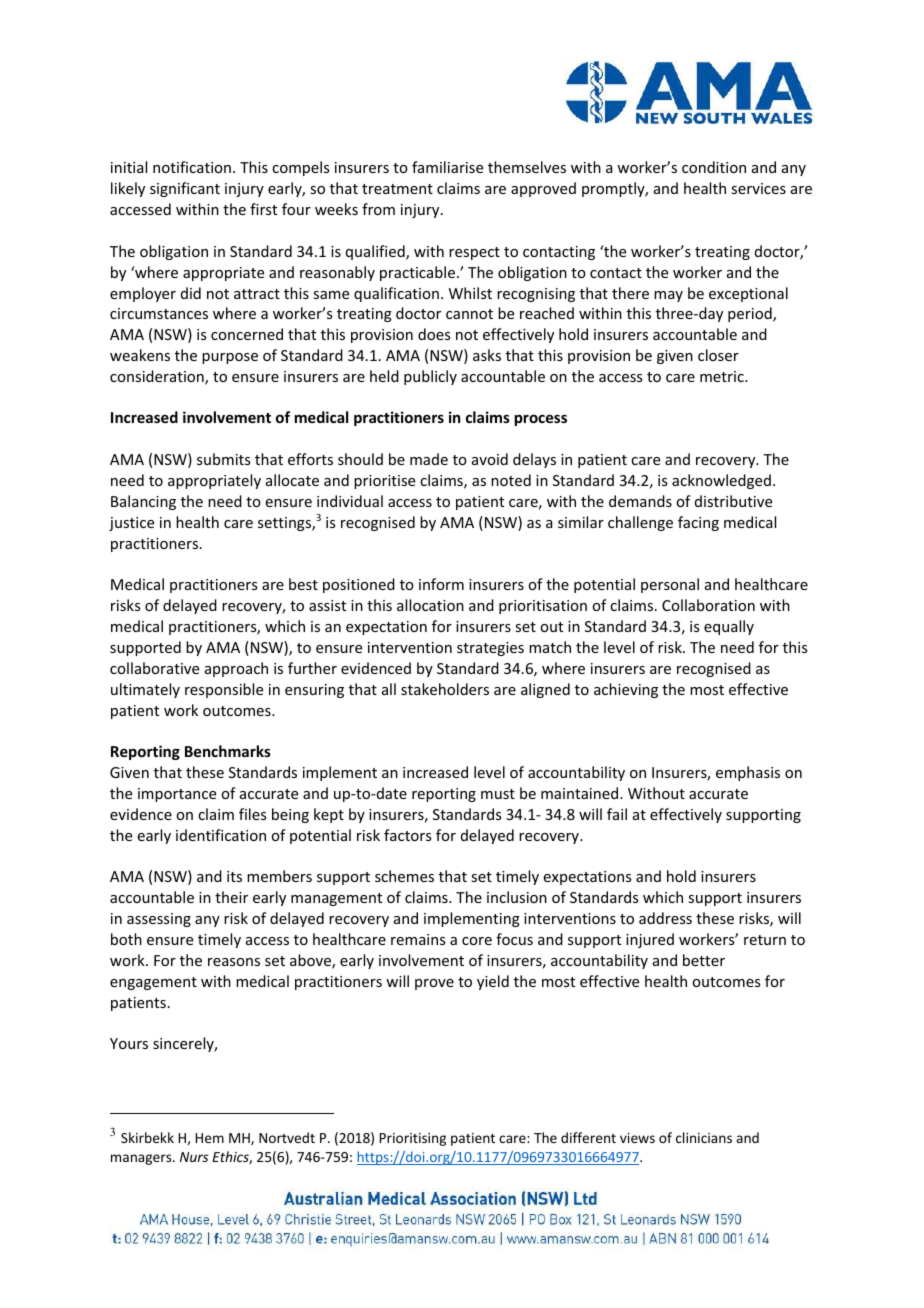 The image size is (924, 1308). I want to click on familiarise, so click(447, 167).
